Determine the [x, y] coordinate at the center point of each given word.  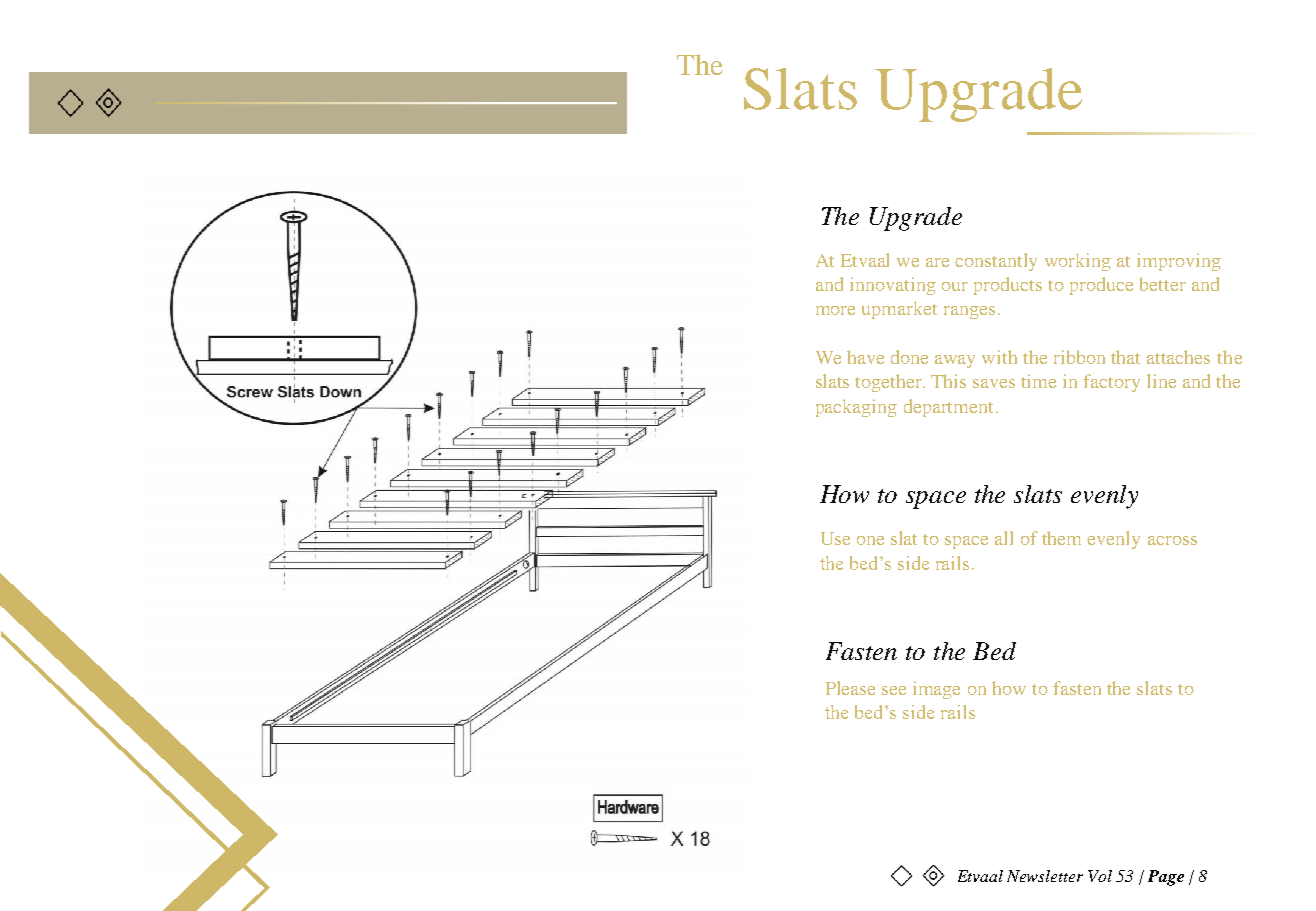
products [1008, 286]
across [1172, 540]
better [1163, 284]
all [1004, 538]
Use [835, 538]
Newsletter [1045, 876]
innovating [893, 286]
